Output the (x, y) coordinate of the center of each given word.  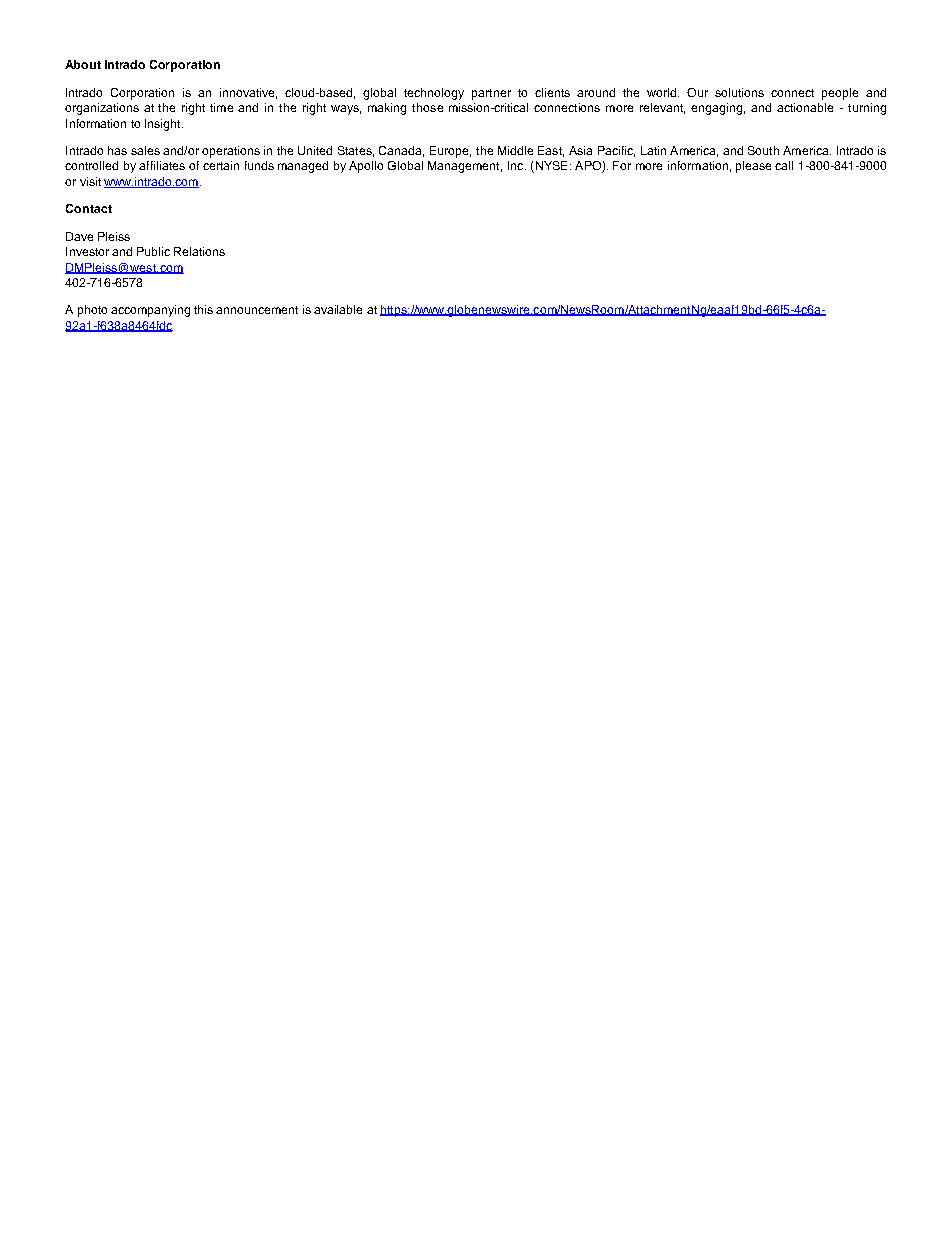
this (203, 309)
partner (491, 94)
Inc (517, 165)
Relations (199, 251)
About (83, 64)
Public (153, 251)
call (784, 165)
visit (90, 181)
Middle (515, 150)
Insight (164, 125)
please (753, 167)
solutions (739, 92)
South (763, 150)
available (338, 309)
